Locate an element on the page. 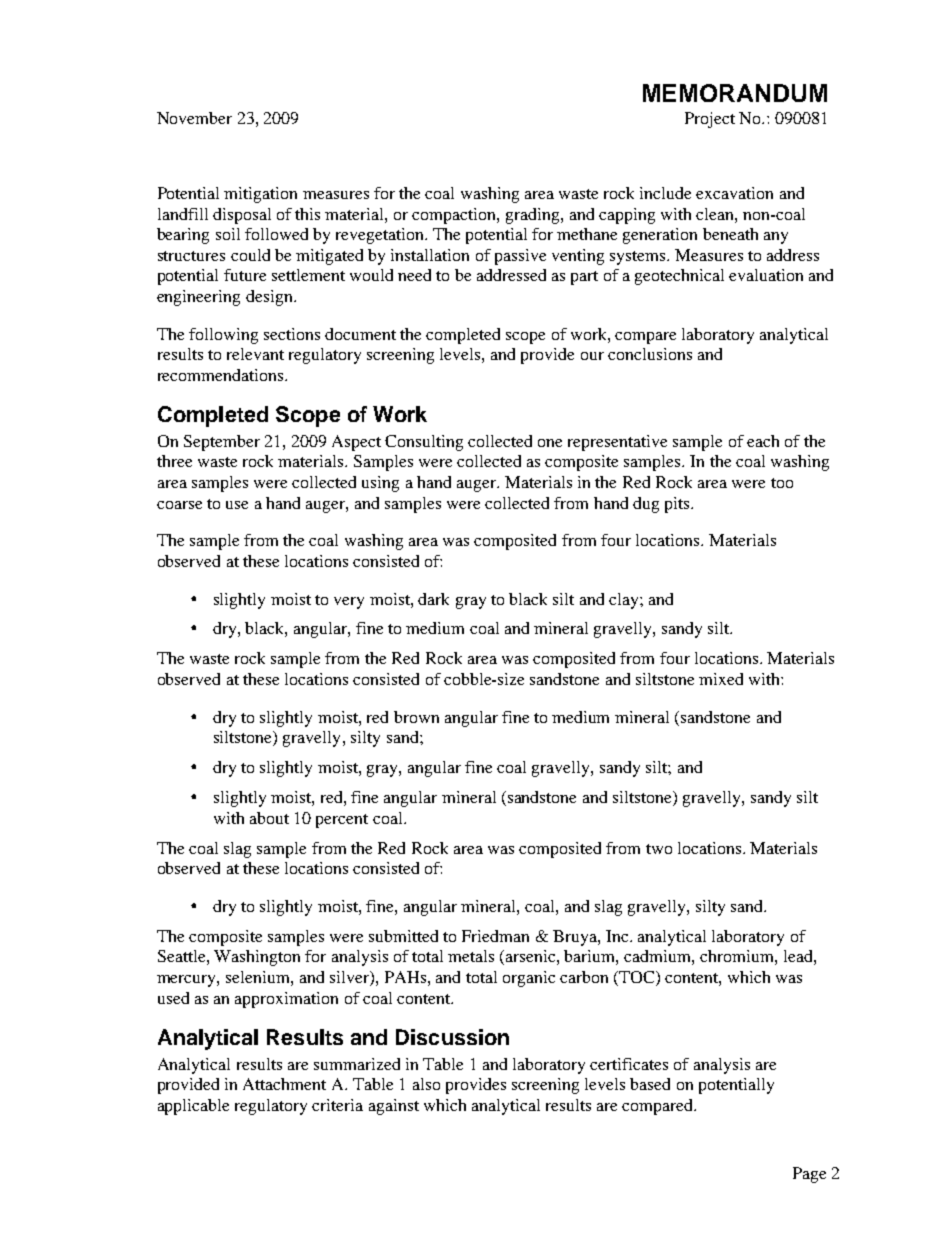  Project is located at coordinates (710, 120).
